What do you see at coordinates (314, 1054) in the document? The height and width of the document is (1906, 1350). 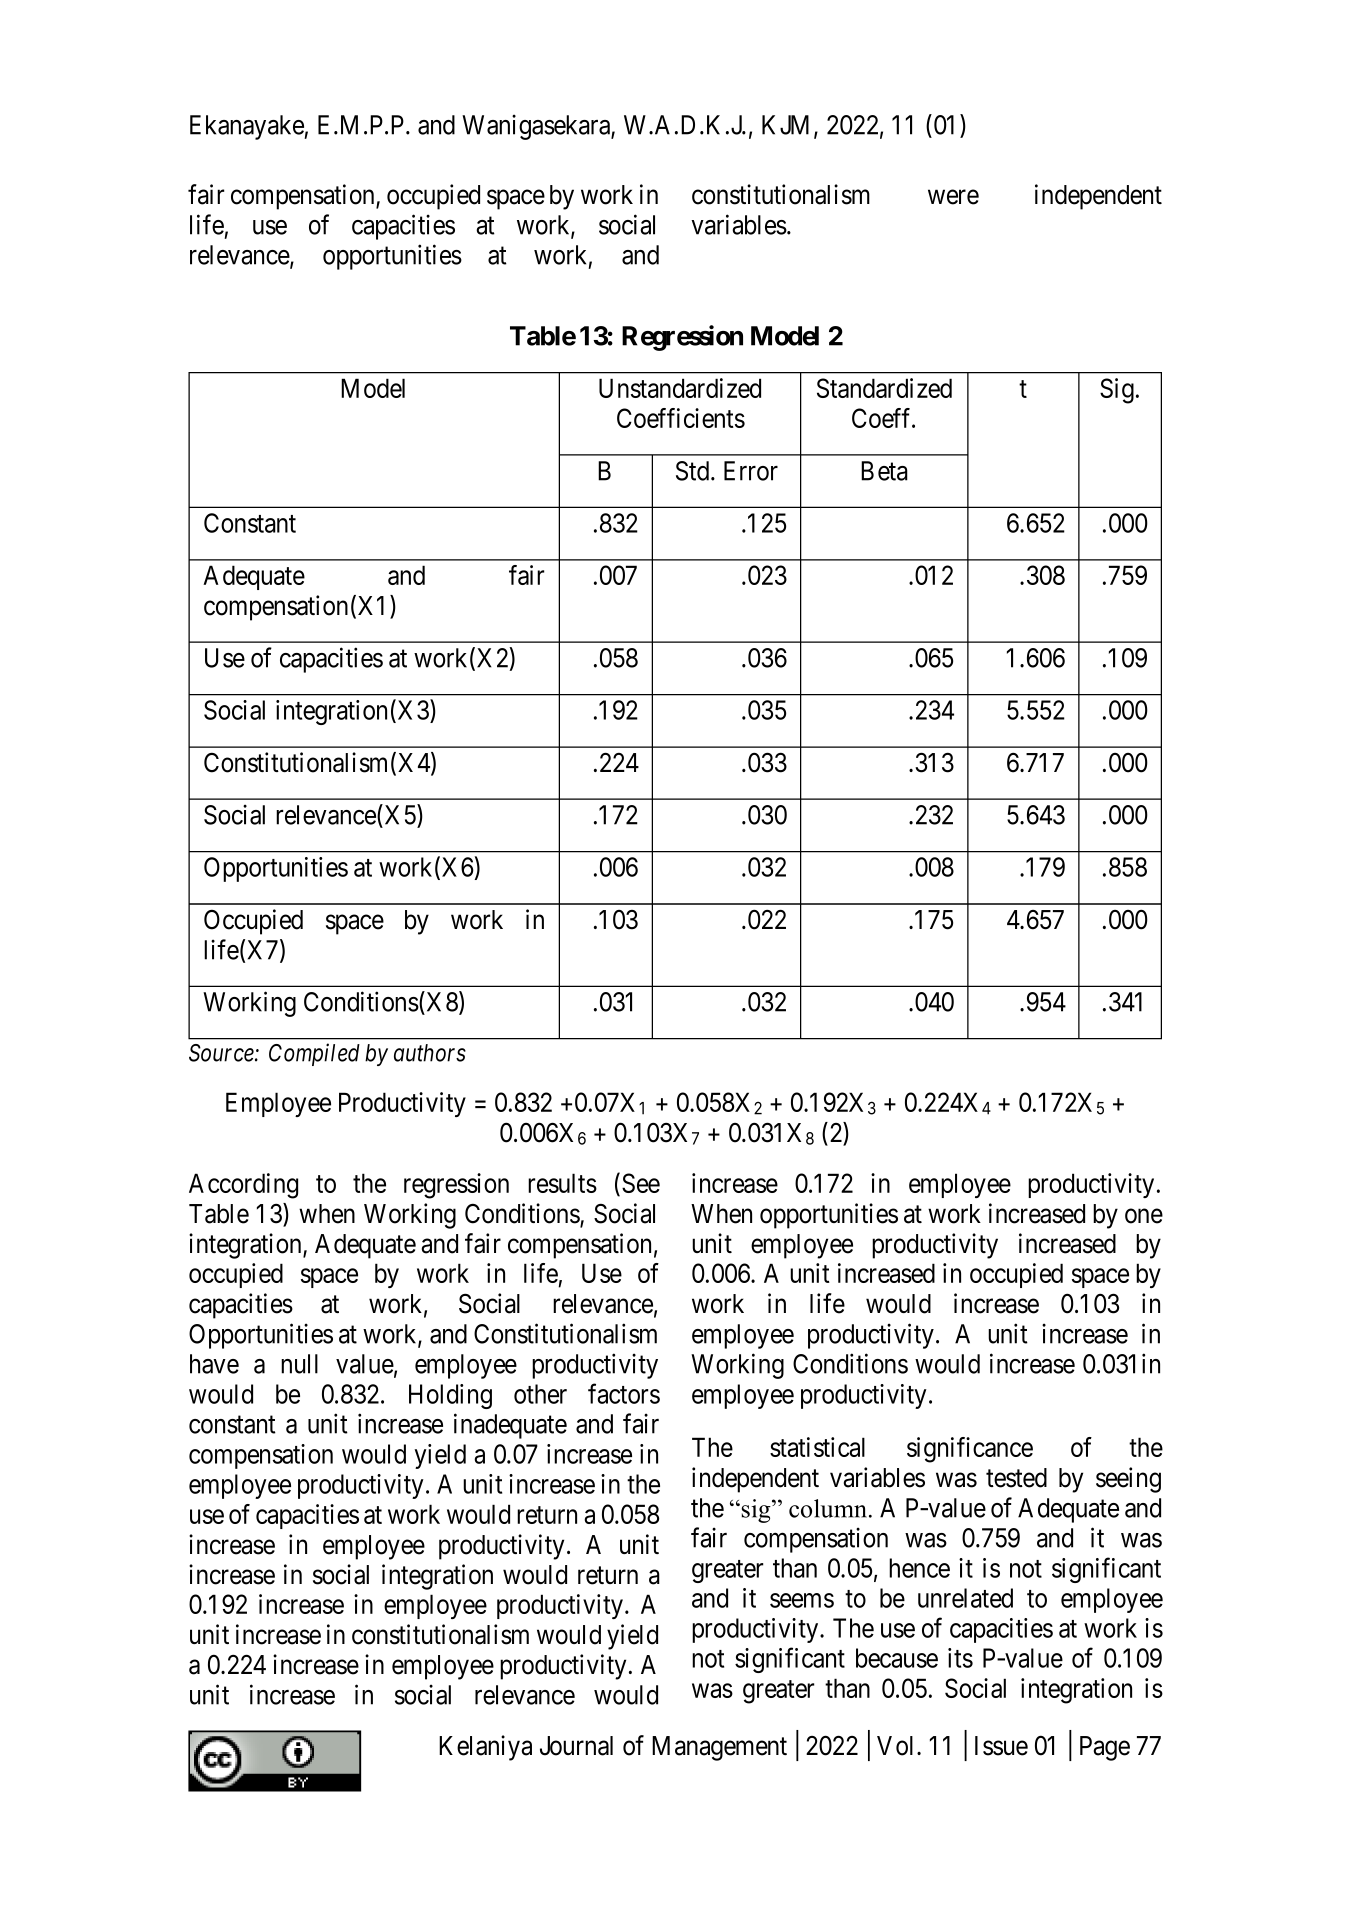 I see `Compiled` at bounding box center [314, 1054].
